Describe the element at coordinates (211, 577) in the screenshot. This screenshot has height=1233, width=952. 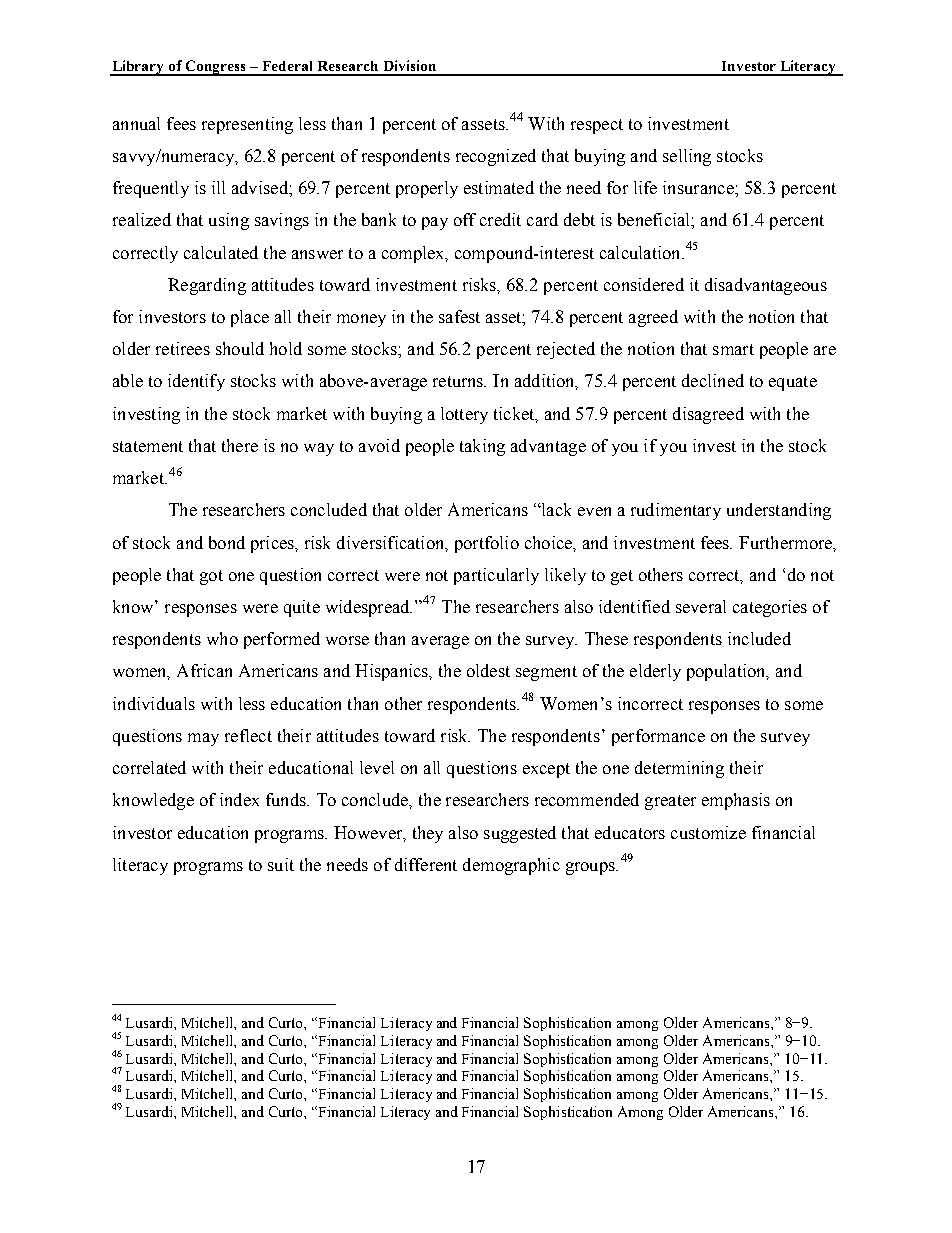
I see `got` at that location.
